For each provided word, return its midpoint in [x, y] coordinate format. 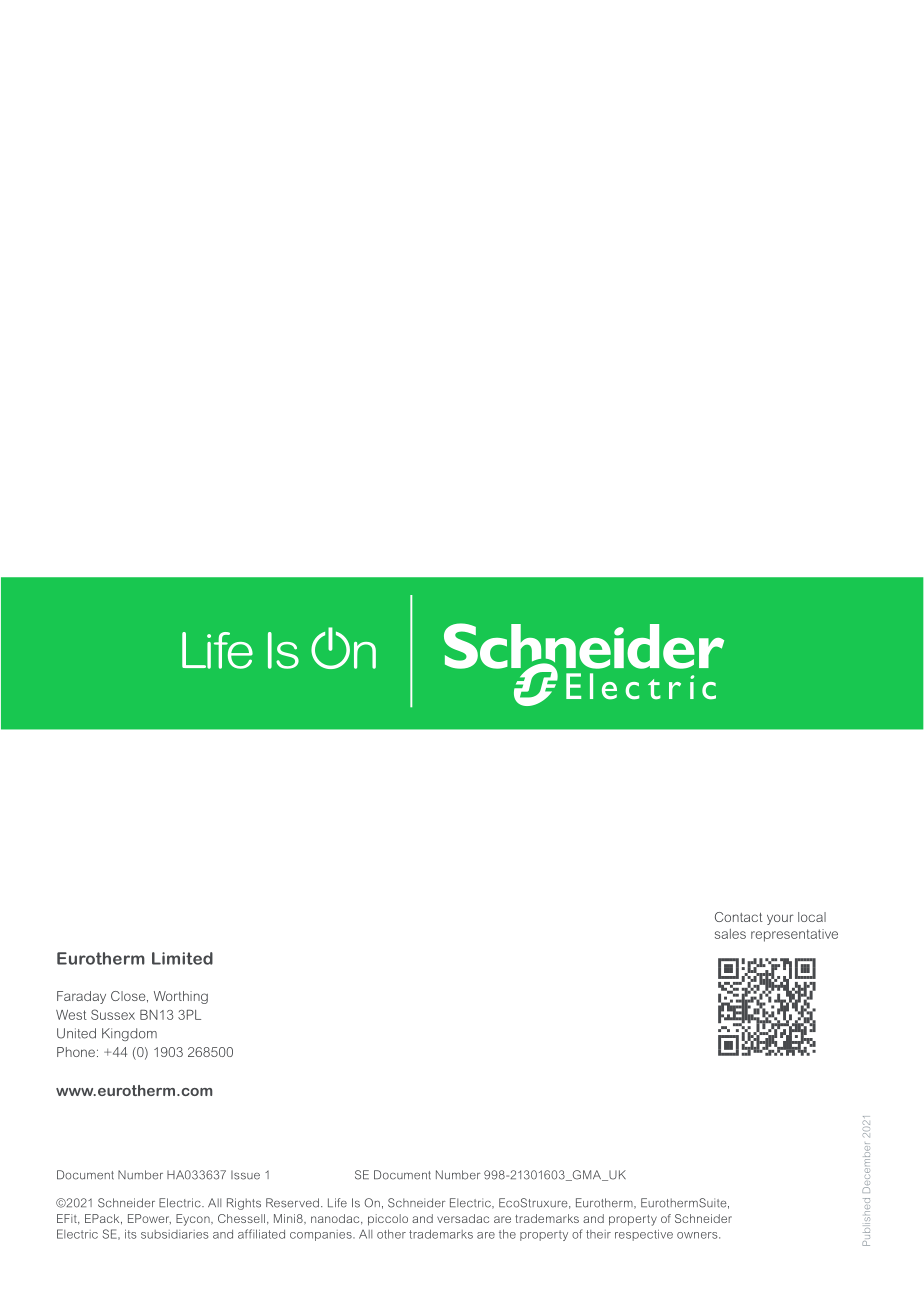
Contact [739, 917]
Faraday [81, 997]
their [598, 1234]
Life [337, 1203]
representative [794, 935]
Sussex [113, 1014]
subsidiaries [175, 1234]
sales [730, 934]
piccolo [388, 1220]
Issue [245, 1175]
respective [644, 1235]
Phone [76, 1052]
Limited [182, 958]
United [76, 1033]
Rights [244, 1204]
